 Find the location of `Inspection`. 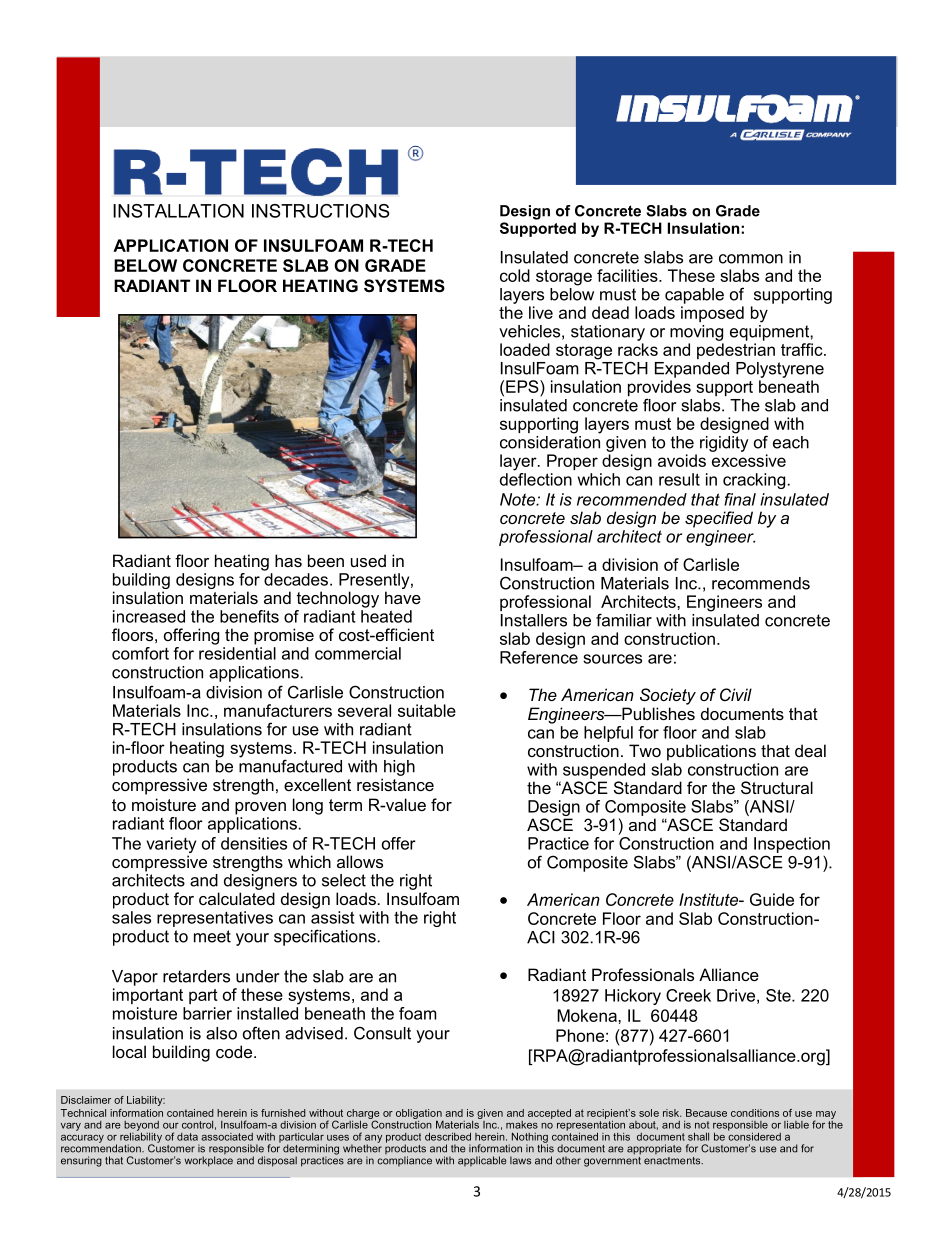

Inspection is located at coordinates (792, 845).
